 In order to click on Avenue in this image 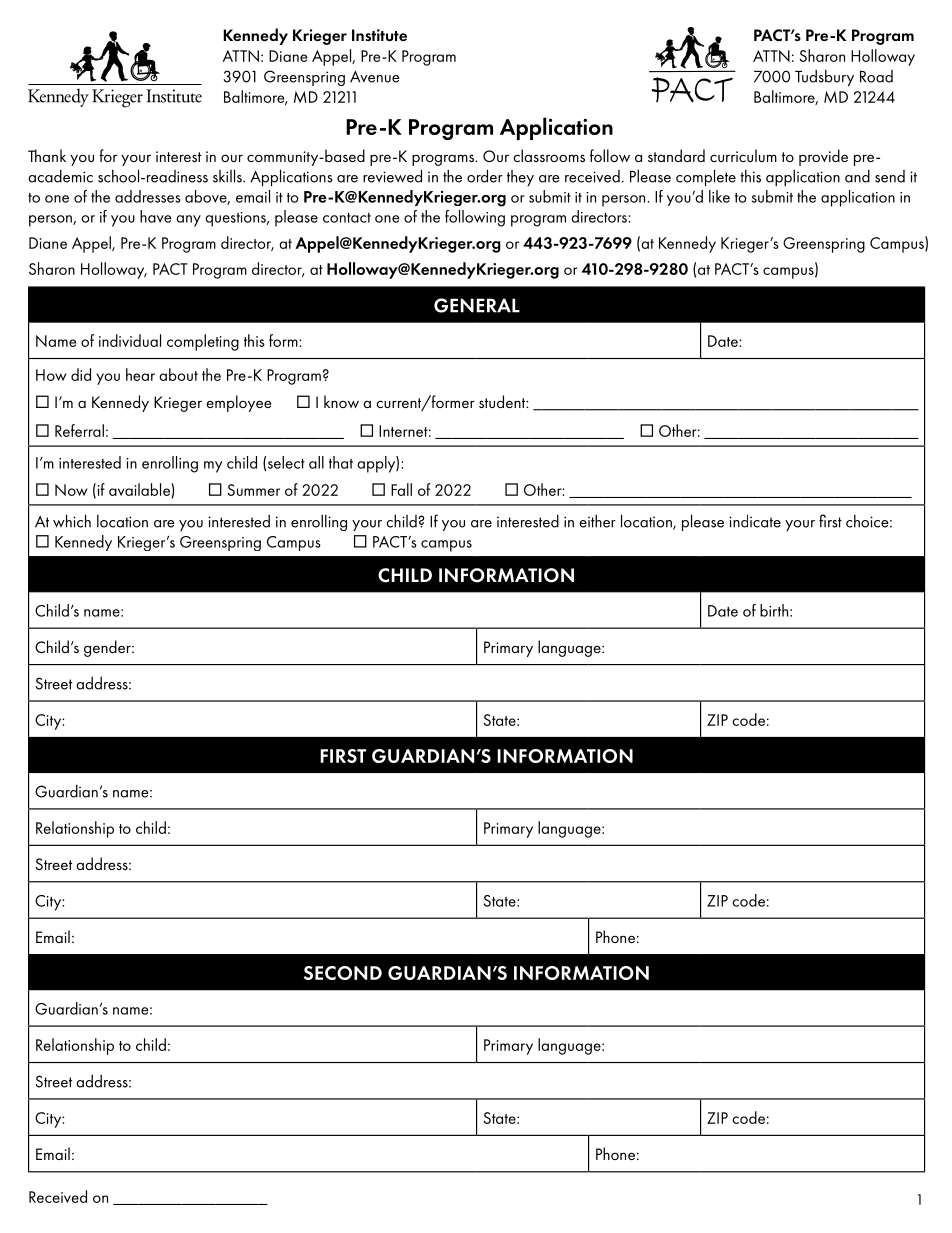, I will do `click(375, 76)`.
